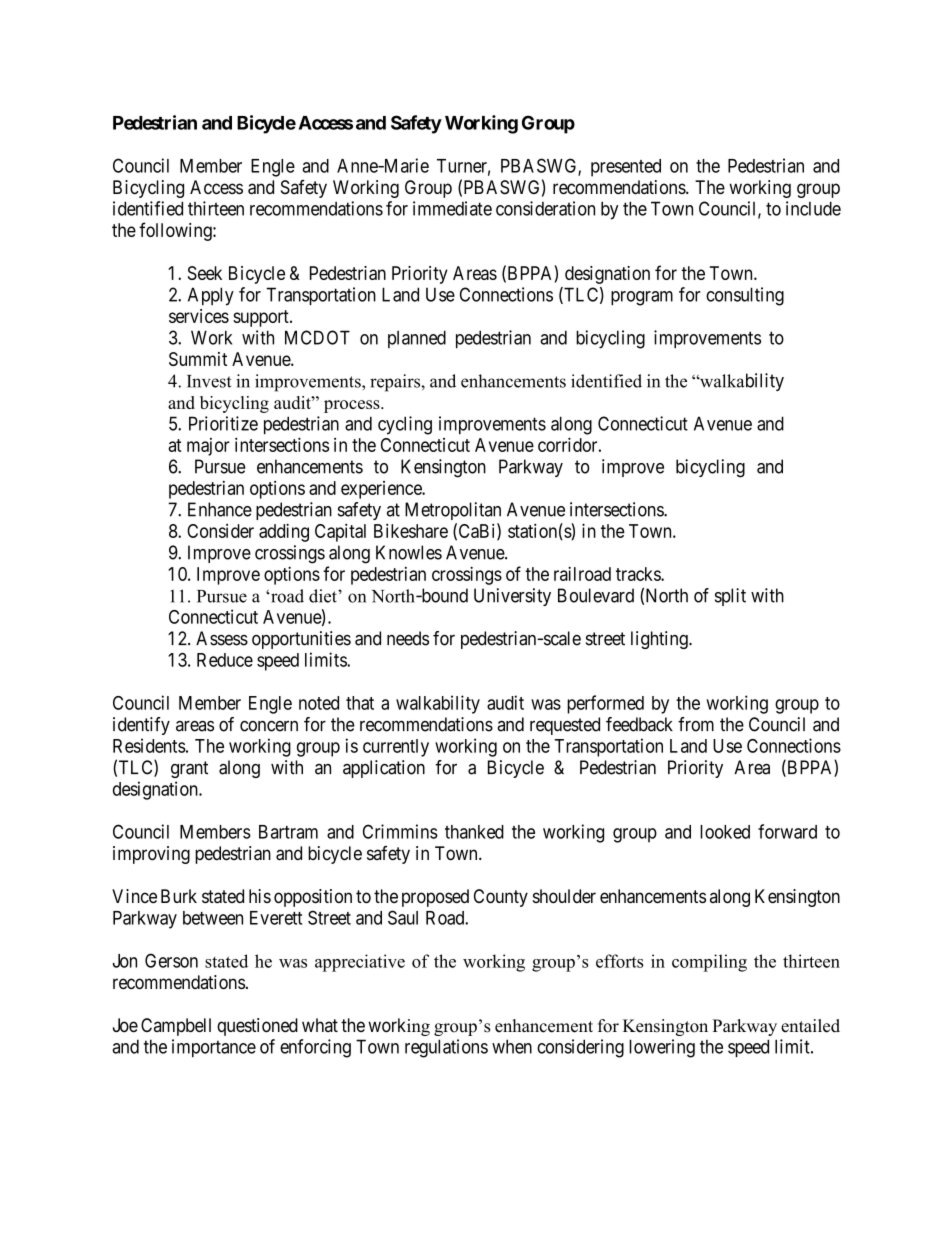  I want to click on Campbell, so click(176, 1027).
